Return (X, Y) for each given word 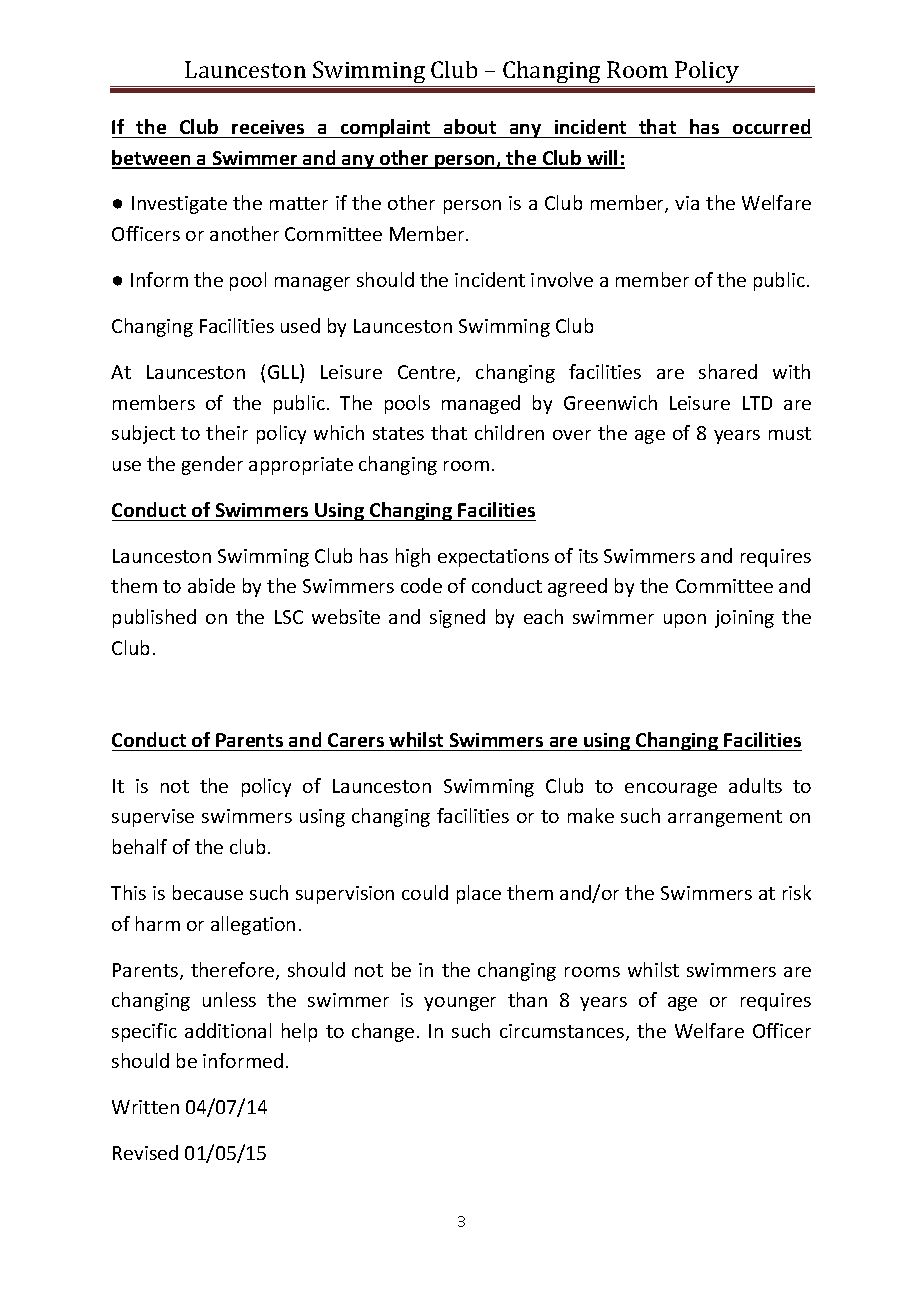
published (154, 618)
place (479, 894)
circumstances (563, 1032)
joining (744, 619)
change (383, 1032)
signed (457, 618)
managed (481, 404)
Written (145, 1107)
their (227, 432)
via (687, 203)
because (208, 892)
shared (728, 371)
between (152, 159)
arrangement (725, 818)
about (470, 126)
